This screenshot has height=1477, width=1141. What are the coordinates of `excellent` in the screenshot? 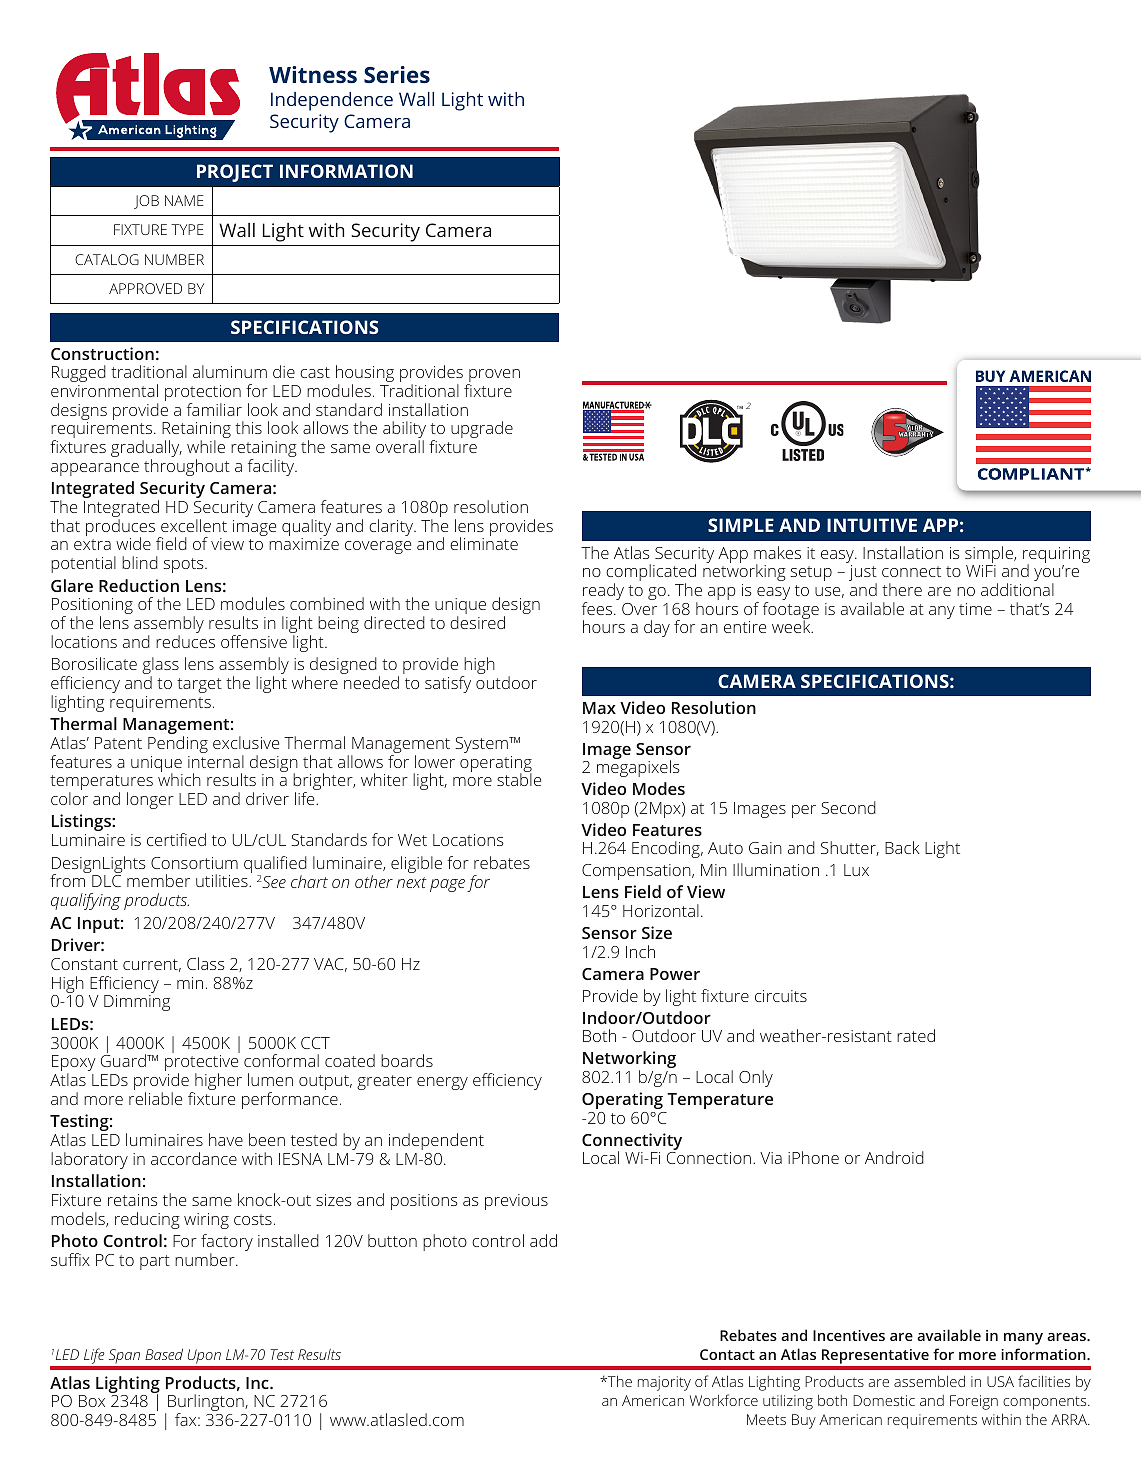 It's located at (194, 525).
